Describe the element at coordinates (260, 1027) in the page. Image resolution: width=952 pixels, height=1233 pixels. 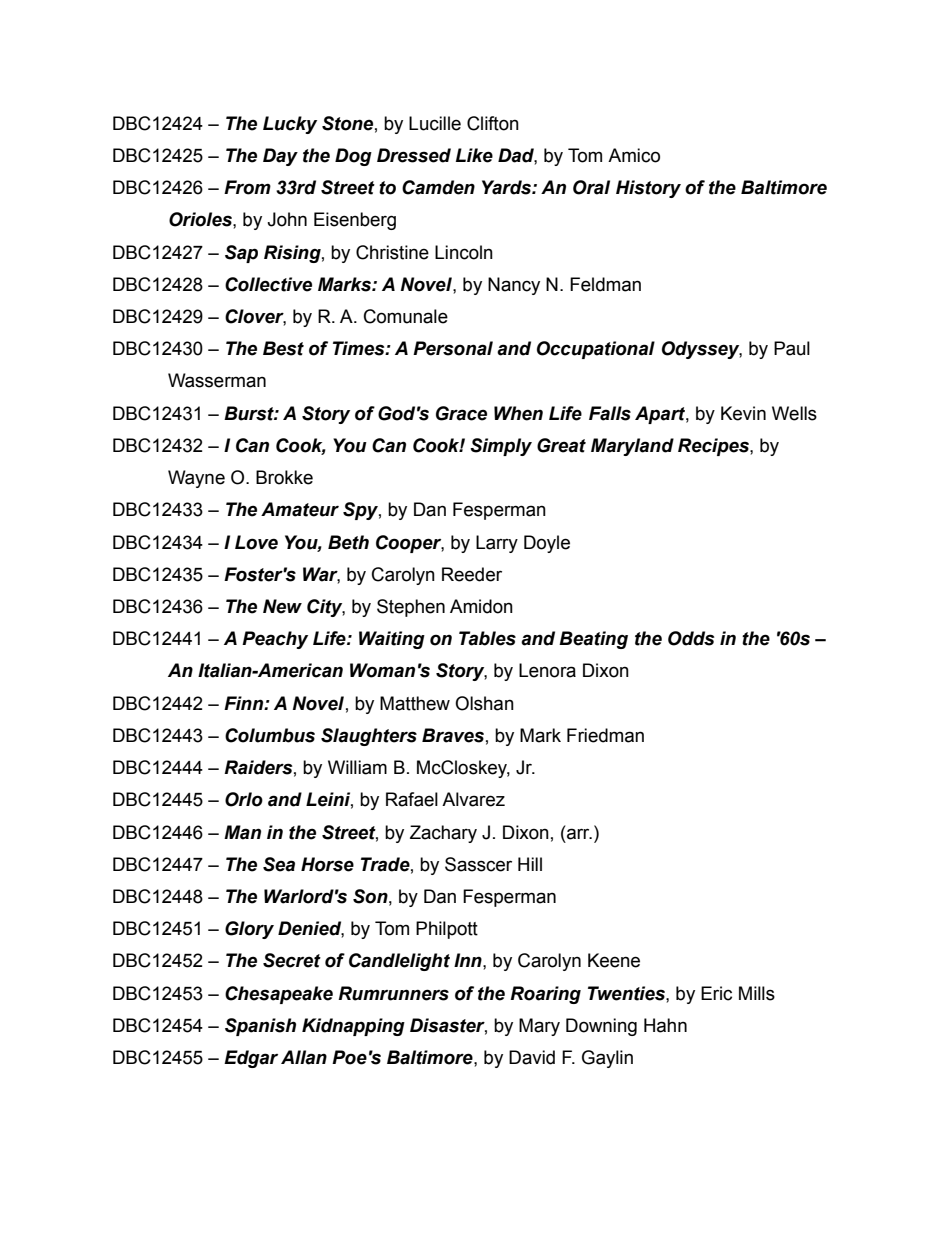
I see `Spanish` at that location.
